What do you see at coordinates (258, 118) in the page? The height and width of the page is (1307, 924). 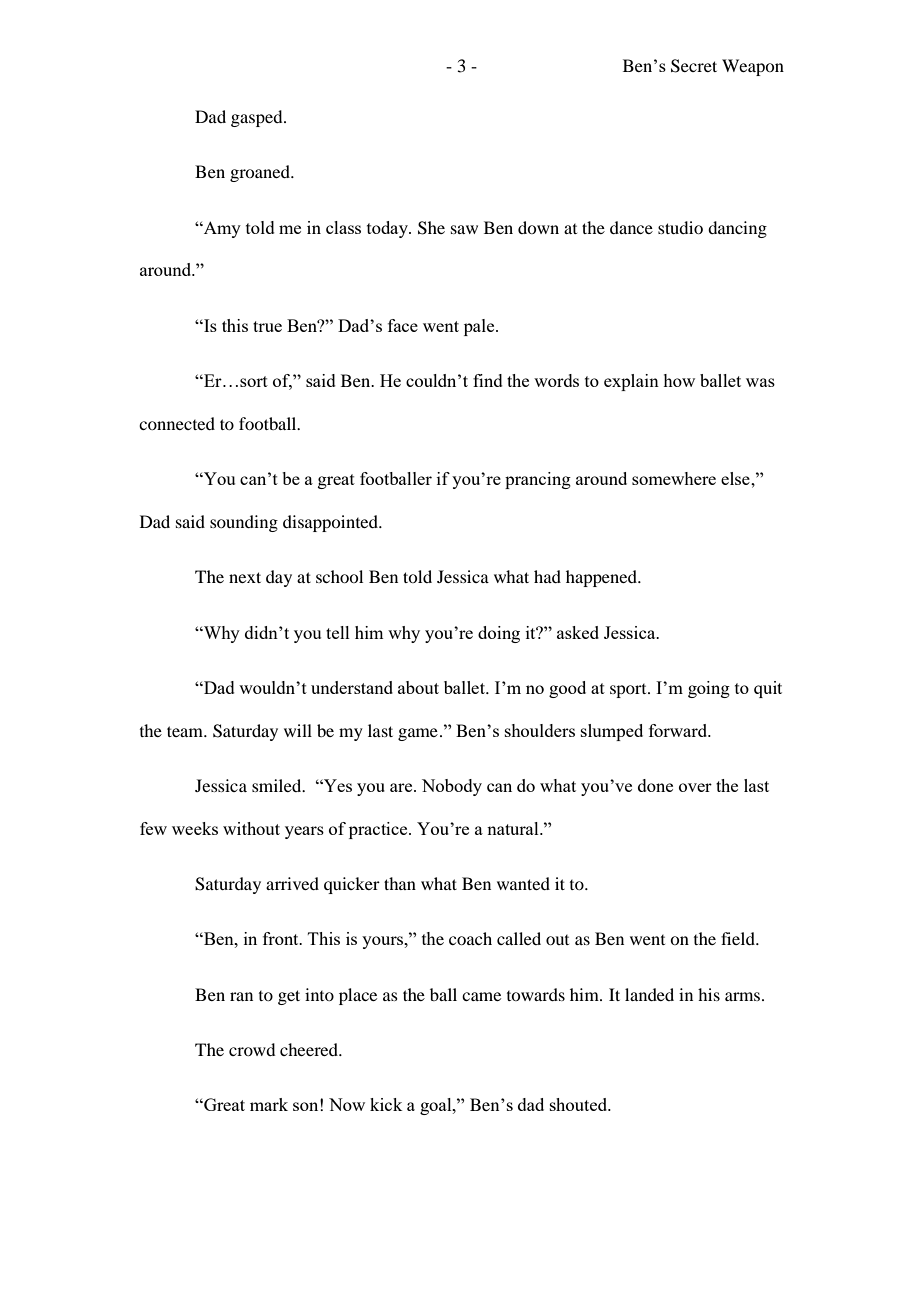 I see `gasped` at bounding box center [258, 118].
